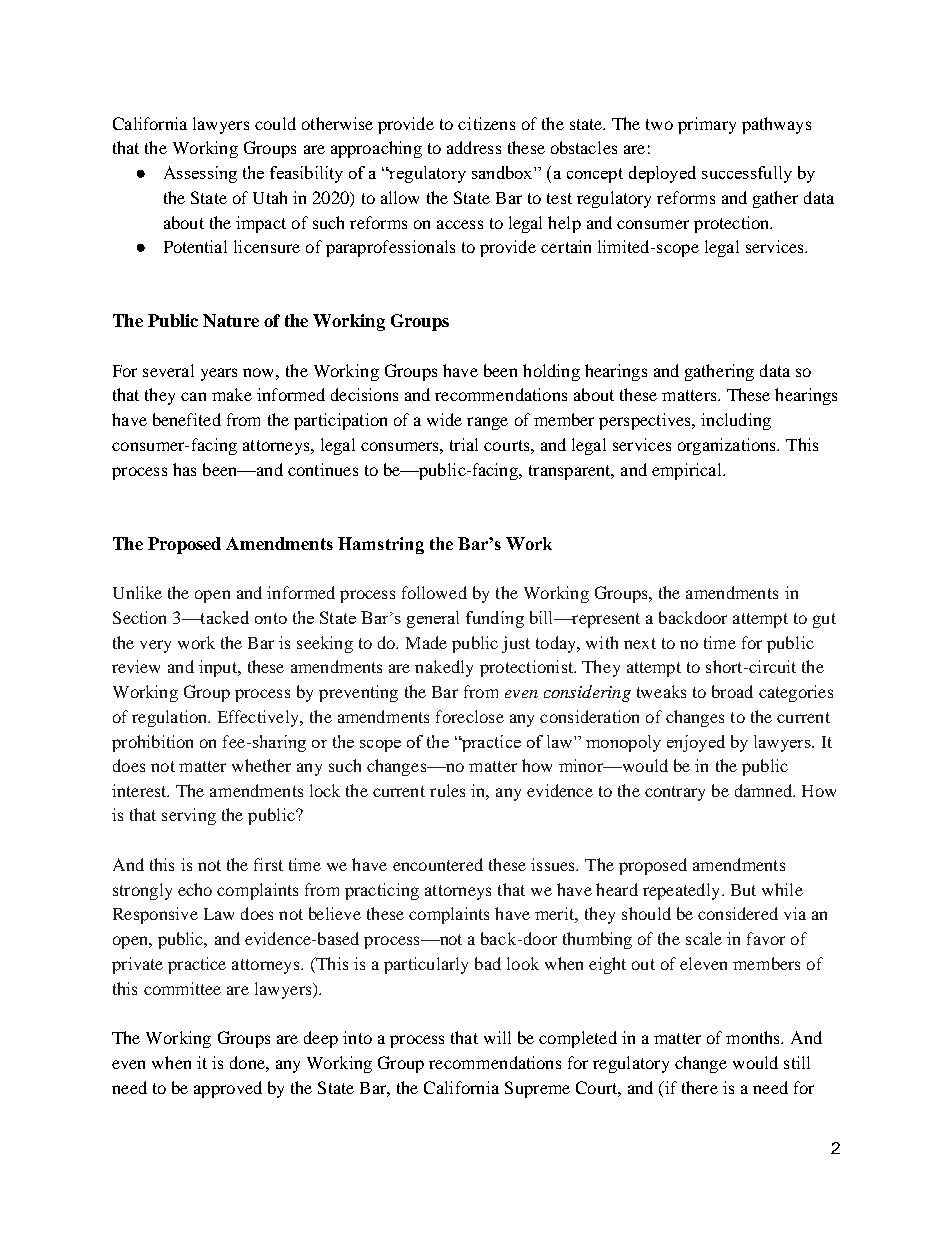 This image has width=952, height=1233. I want to click on address, so click(474, 147).
